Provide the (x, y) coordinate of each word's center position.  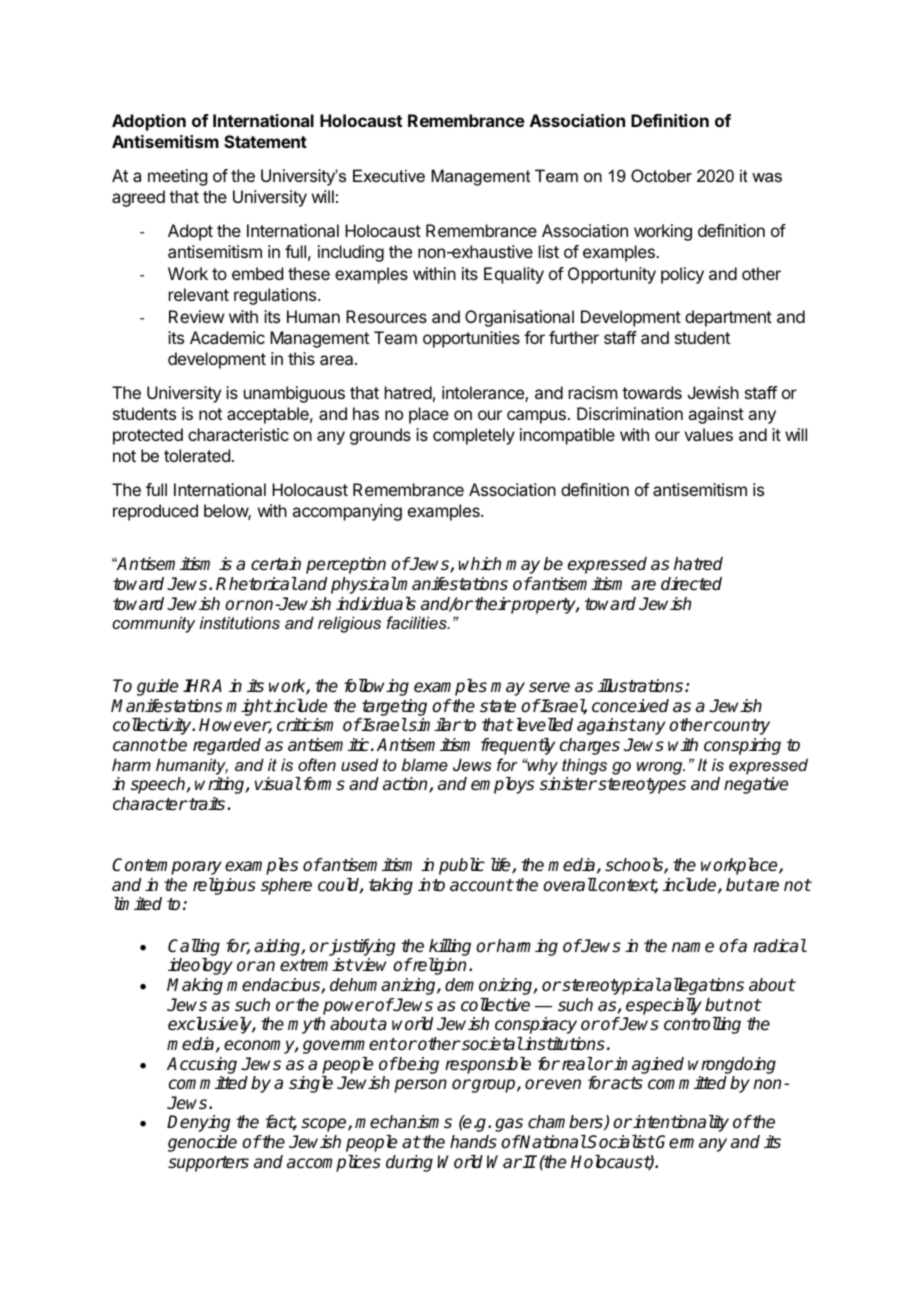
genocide (202, 1143)
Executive (389, 175)
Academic (227, 337)
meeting (177, 177)
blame (425, 764)
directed (691, 584)
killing (450, 947)
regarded (227, 746)
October (661, 175)
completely (474, 436)
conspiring (742, 746)
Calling (194, 947)
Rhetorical (256, 584)
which (479, 564)
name (693, 947)
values (708, 434)
